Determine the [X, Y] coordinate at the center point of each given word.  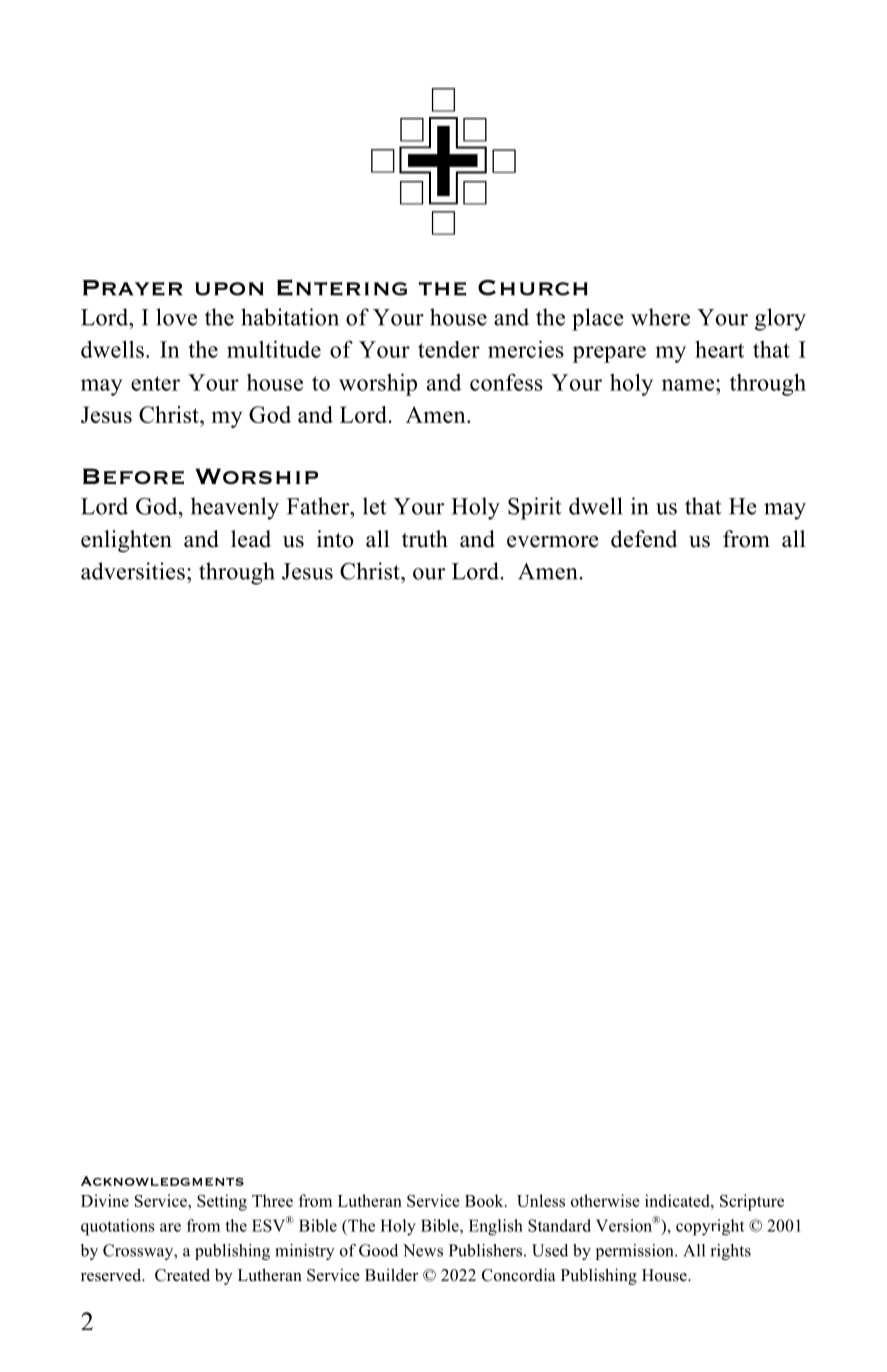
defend [644, 539]
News [423, 1250]
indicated [678, 1200]
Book [485, 1200]
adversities [133, 571]
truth [425, 539]
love [176, 317]
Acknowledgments [162, 1181]
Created [182, 1275]
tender [449, 349]
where [660, 317]
